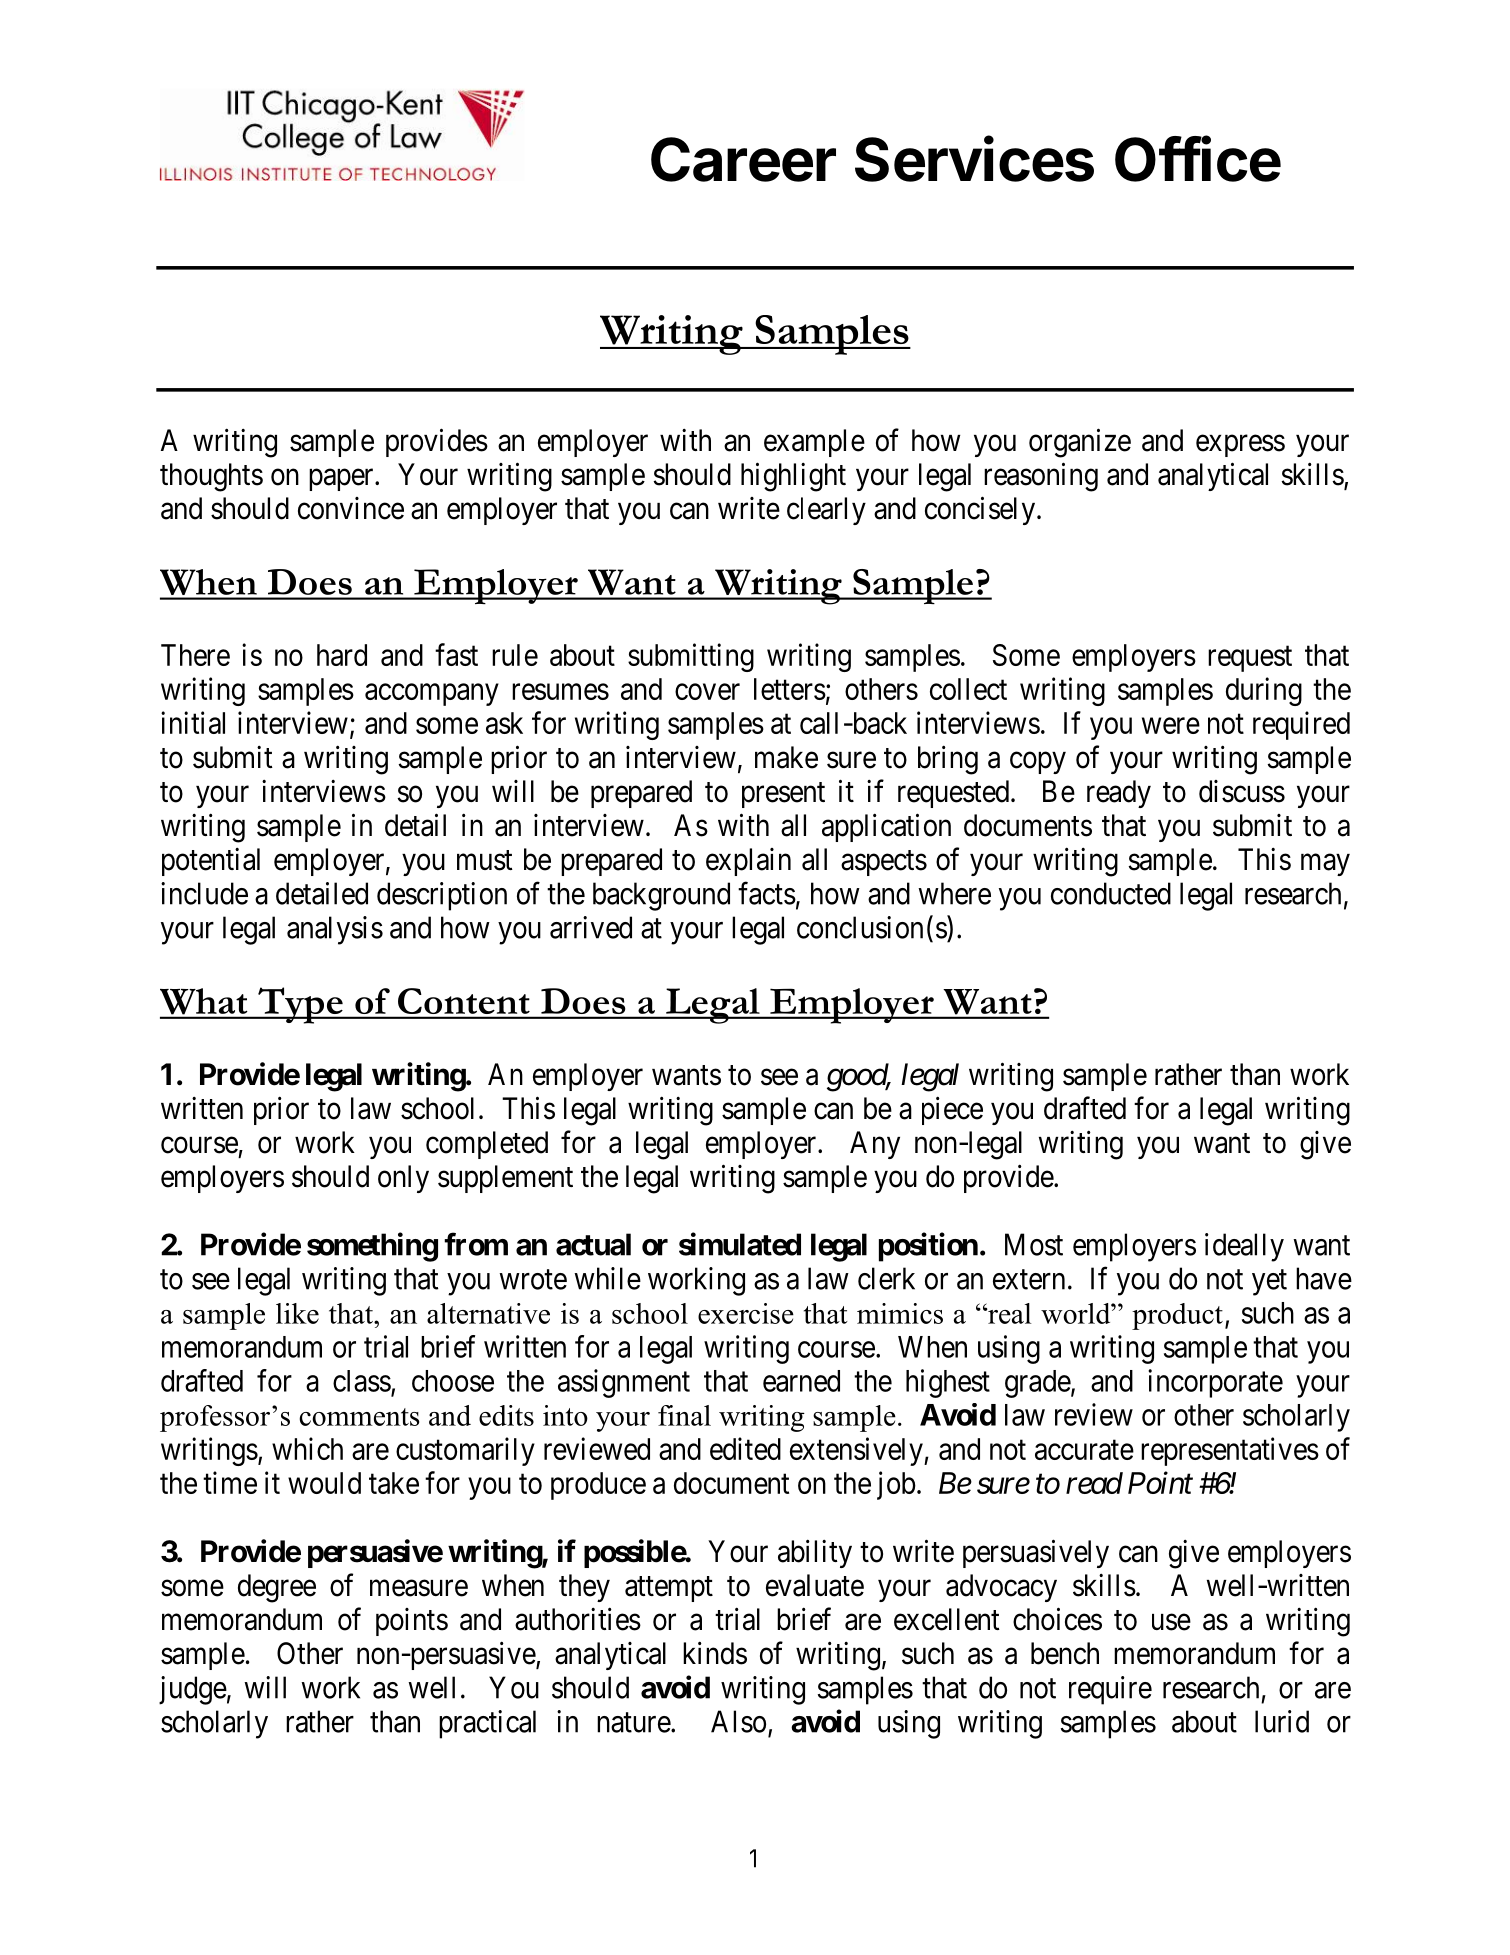  What do you see at coordinates (1198, 158) in the screenshot?
I see `Office` at bounding box center [1198, 158].
